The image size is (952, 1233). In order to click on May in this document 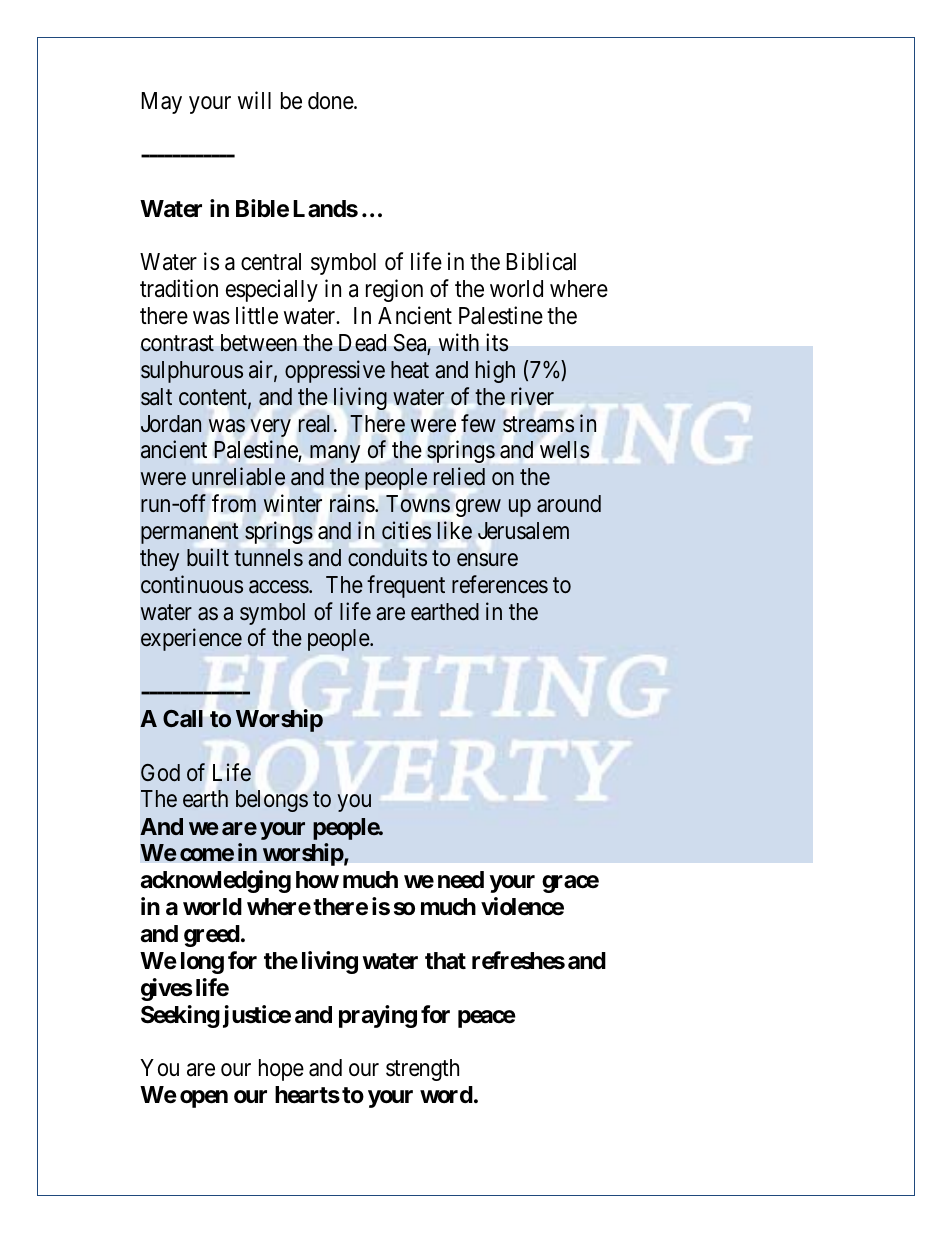, I will do `click(162, 103)`.
